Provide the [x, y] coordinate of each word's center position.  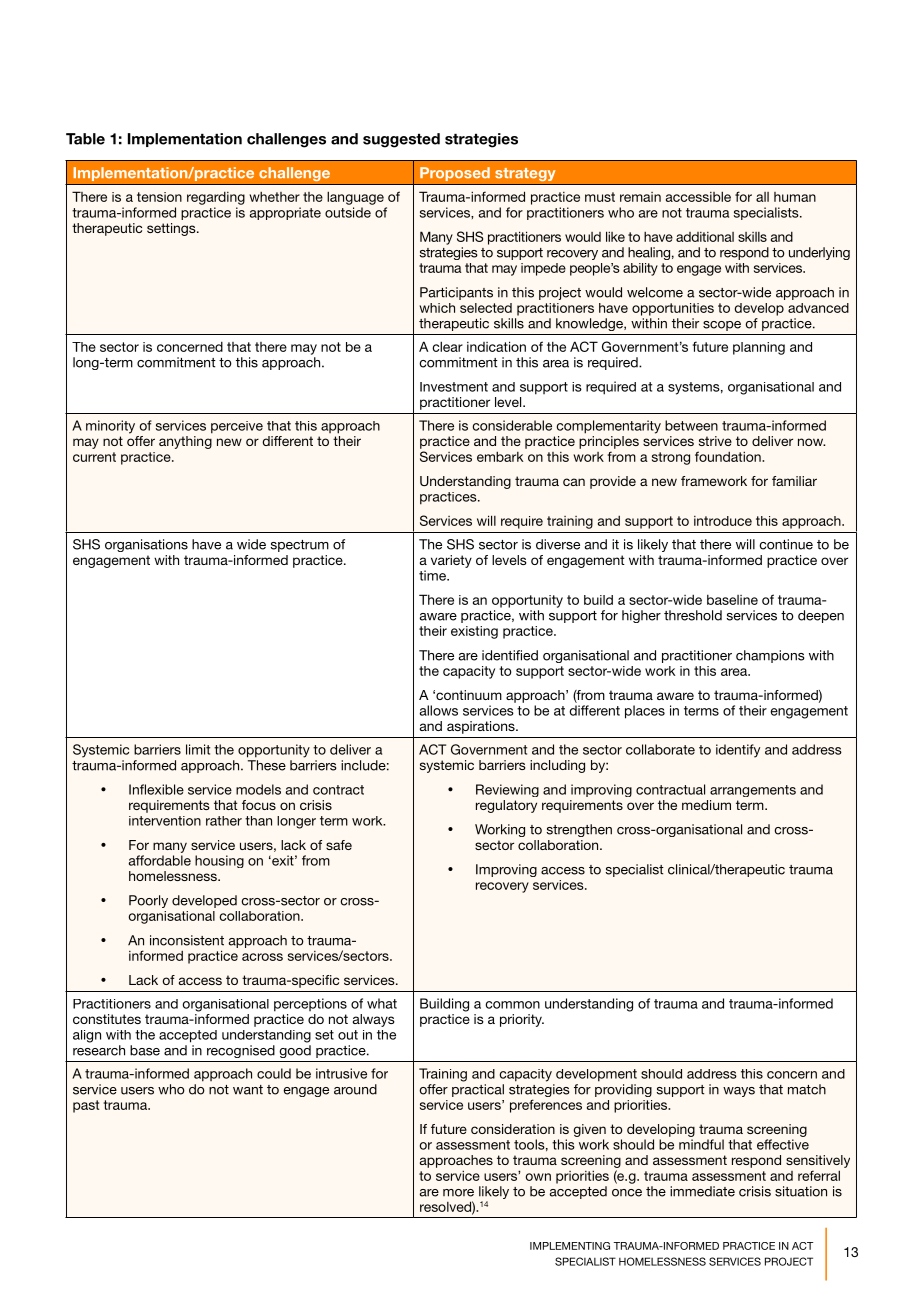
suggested [401, 140]
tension [159, 197]
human [795, 197]
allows [438, 710]
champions [770, 656]
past [86, 1106]
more [458, 1193]
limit [198, 749]
